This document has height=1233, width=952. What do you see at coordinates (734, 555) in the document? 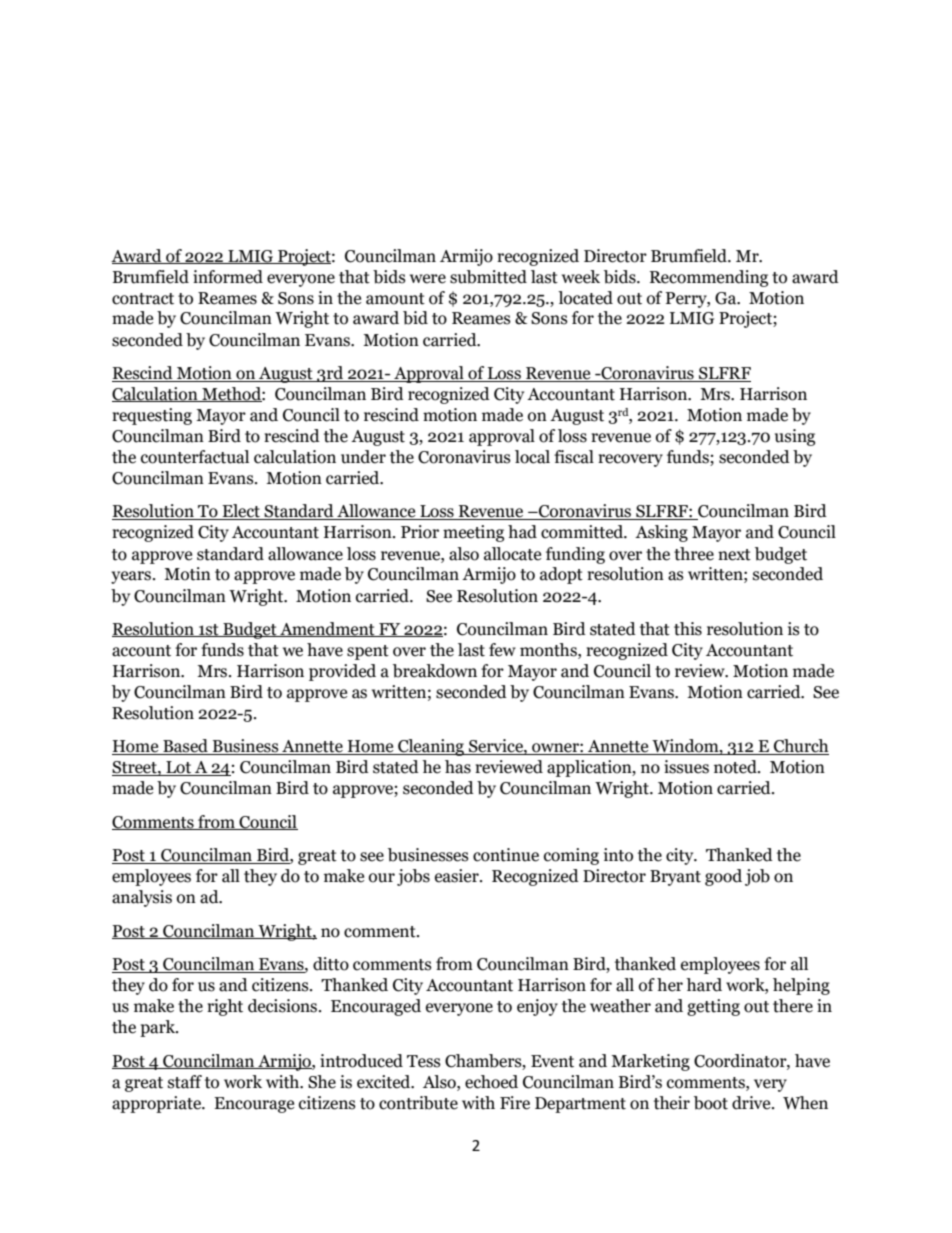
I see `next` at bounding box center [734, 555].
